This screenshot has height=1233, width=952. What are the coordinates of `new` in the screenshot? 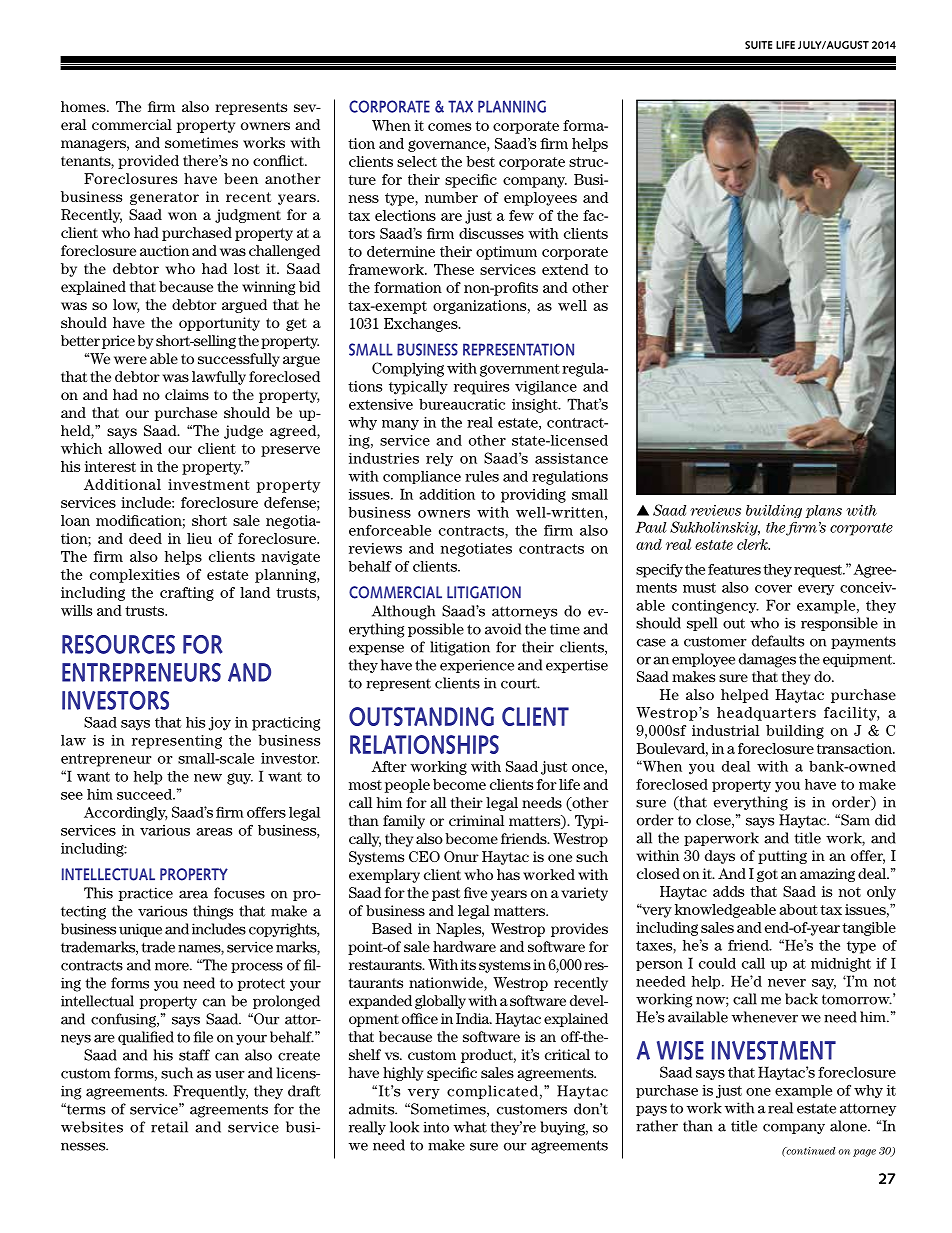 It's located at (208, 778).
